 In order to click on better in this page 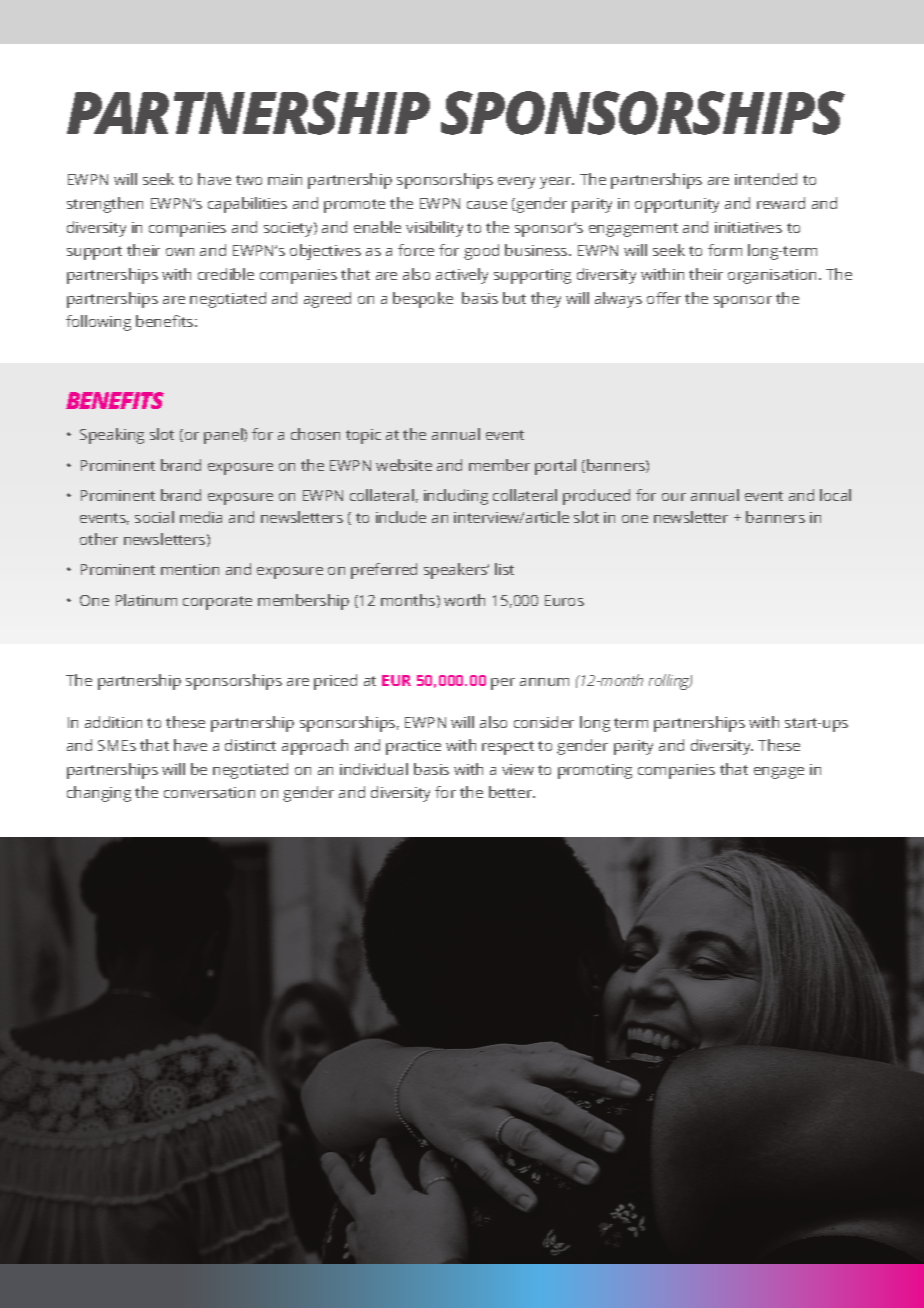, I will do `click(512, 792)`.
